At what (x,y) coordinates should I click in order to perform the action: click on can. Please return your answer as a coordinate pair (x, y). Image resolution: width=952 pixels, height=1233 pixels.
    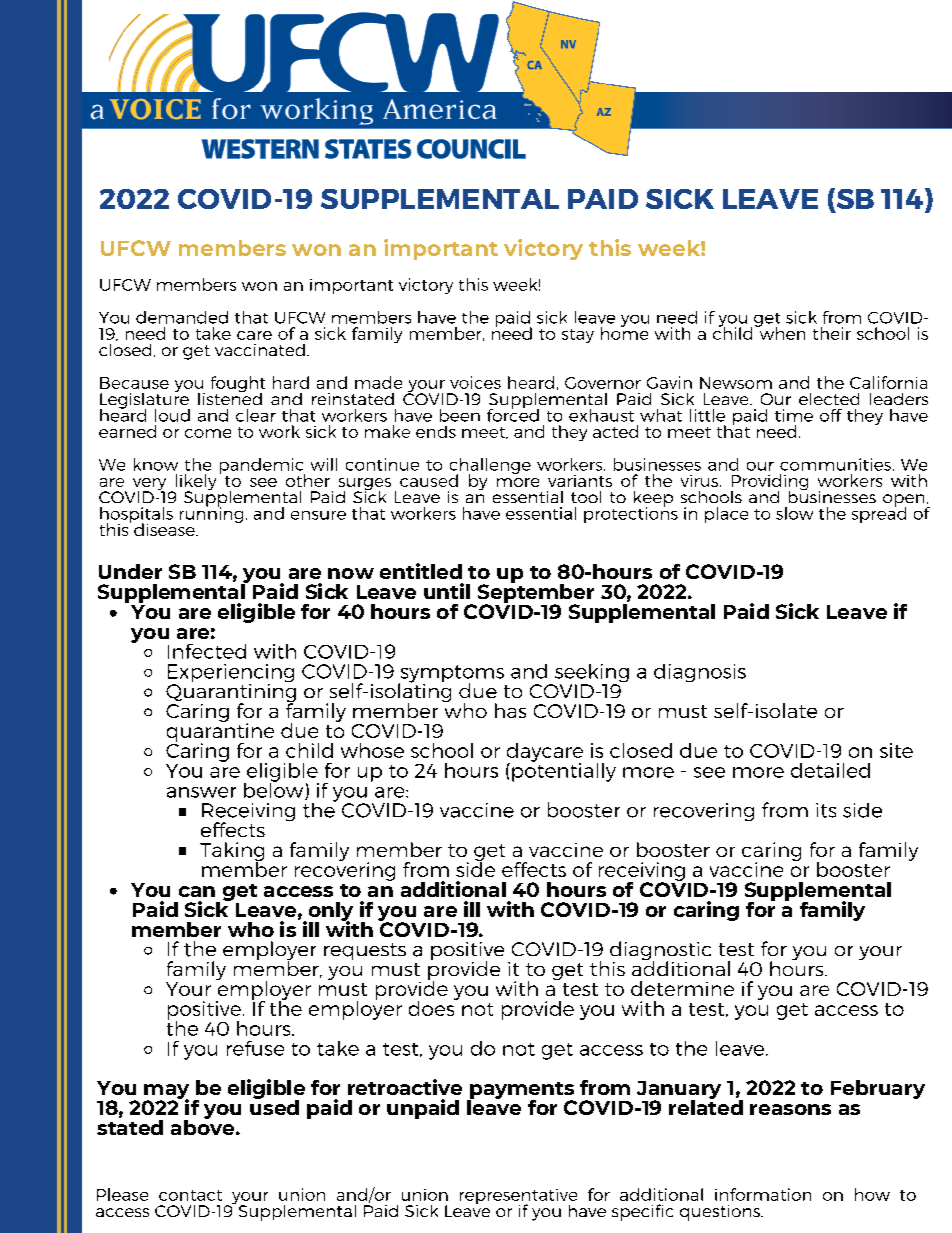
    Looking at the image, I should click on (197, 891).
